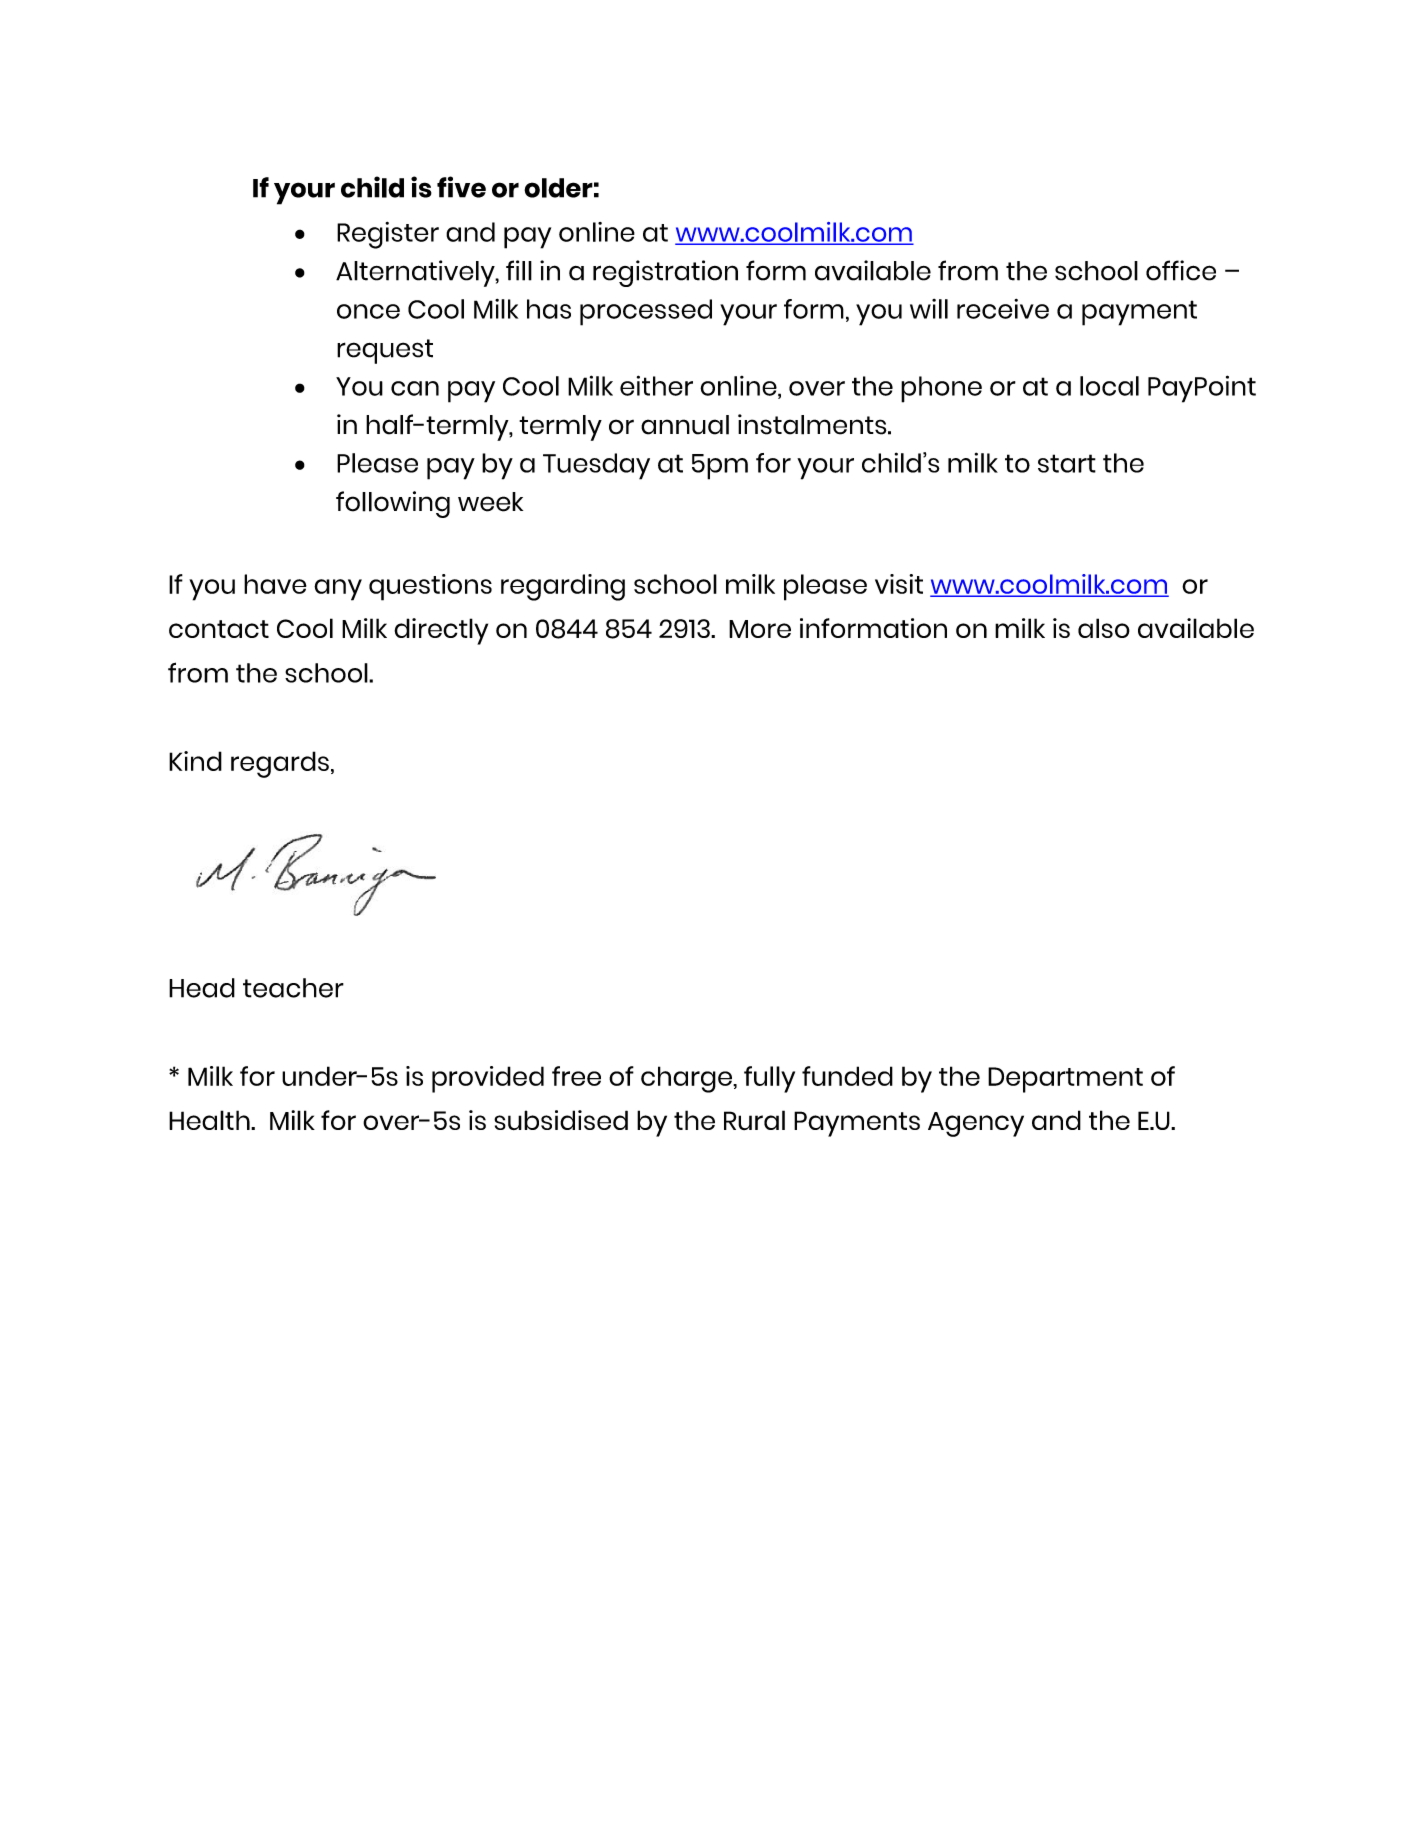 The width and height of the screenshot is (1427, 1847). Describe the element at coordinates (687, 1079) in the screenshot. I see `charge` at that location.
